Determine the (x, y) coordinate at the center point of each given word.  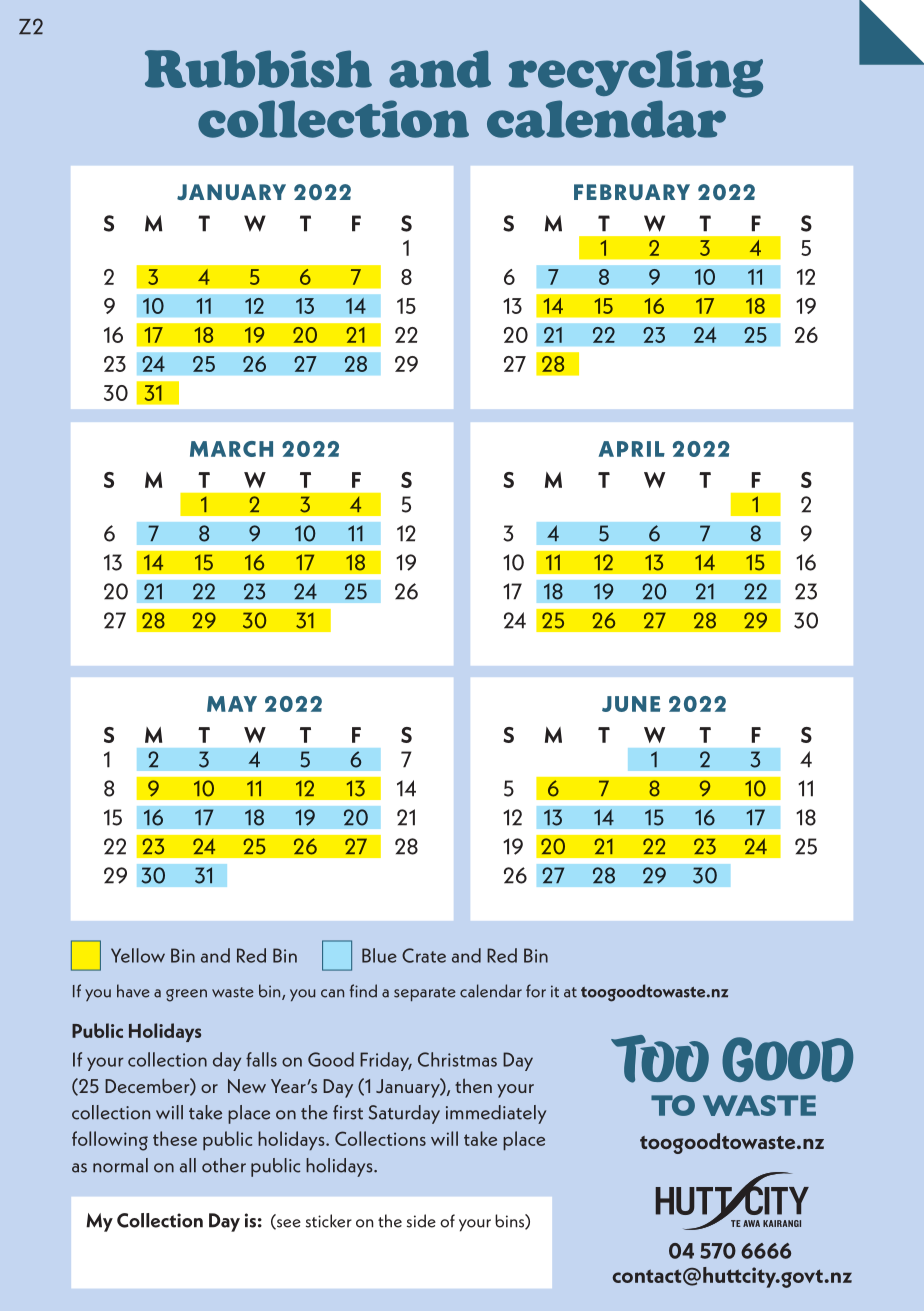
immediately (496, 1114)
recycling (636, 74)
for (536, 991)
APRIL (631, 449)
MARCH (231, 449)
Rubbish (258, 69)
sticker (329, 1221)
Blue (379, 955)
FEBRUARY (632, 192)
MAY (232, 704)
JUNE (631, 704)
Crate (424, 955)
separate (425, 994)
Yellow (138, 955)
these (175, 1138)
